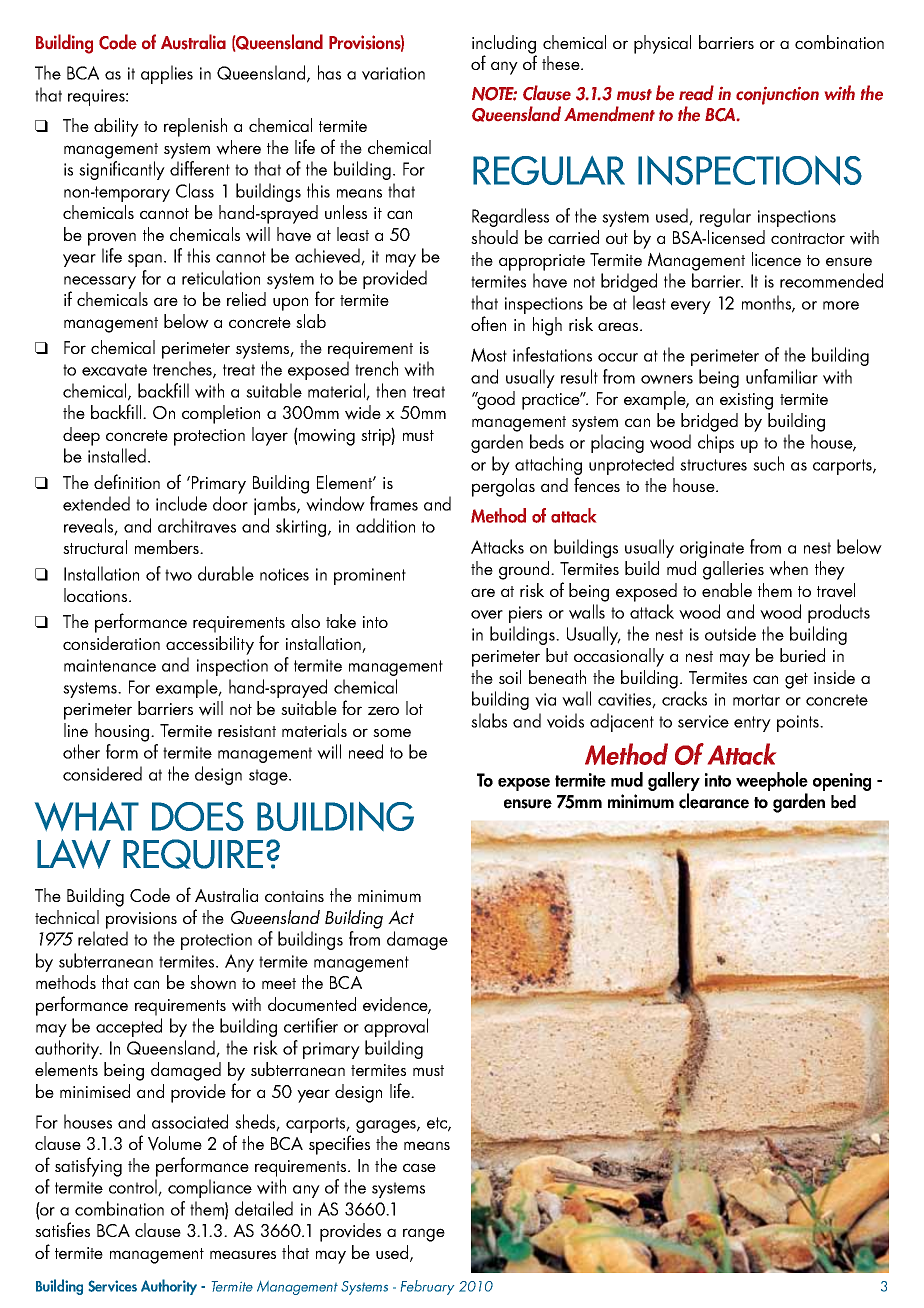  Describe the element at coordinates (167, 74) in the document. I see `applies` at that location.
